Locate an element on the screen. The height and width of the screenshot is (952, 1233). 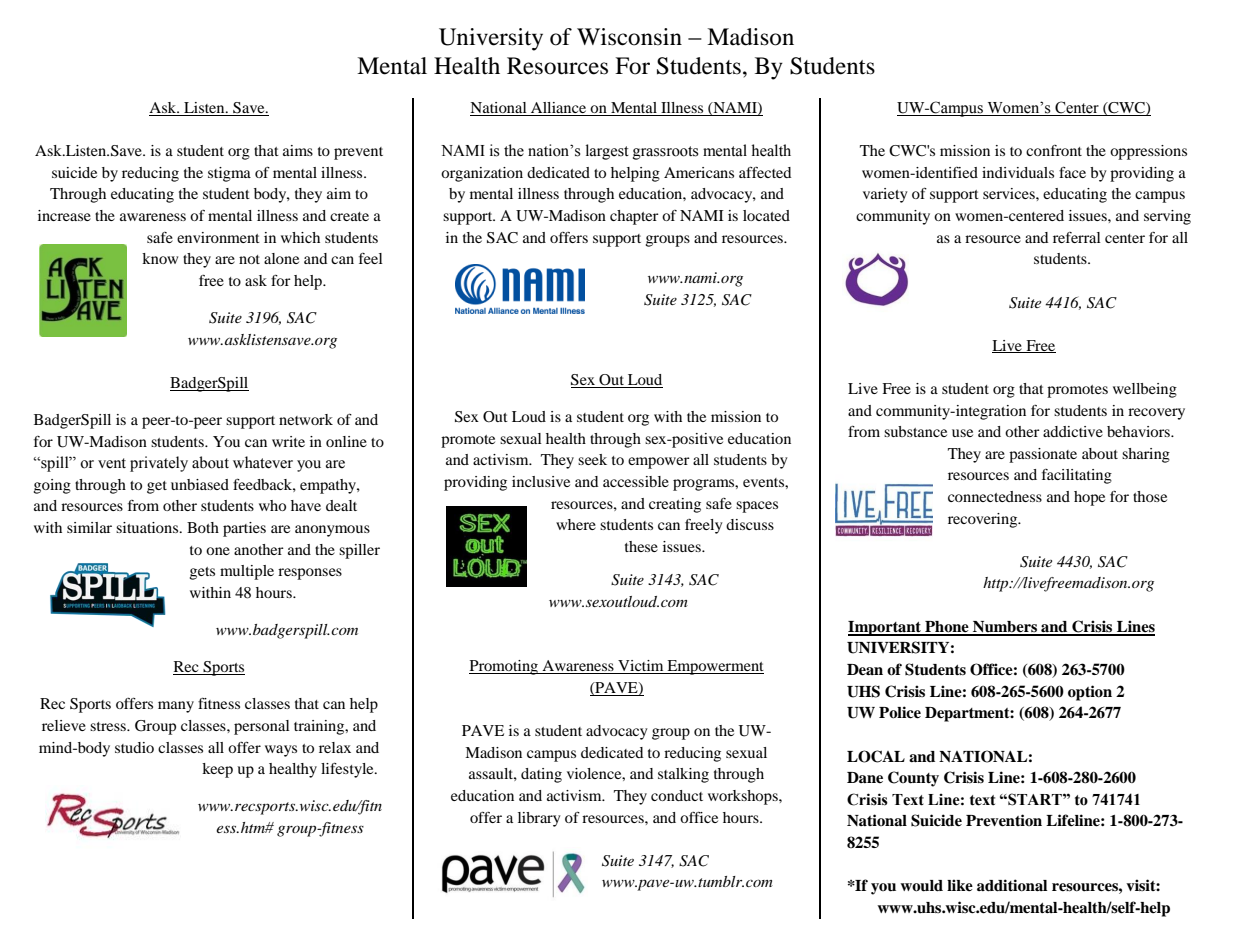
library is located at coordinates (539, 819).
